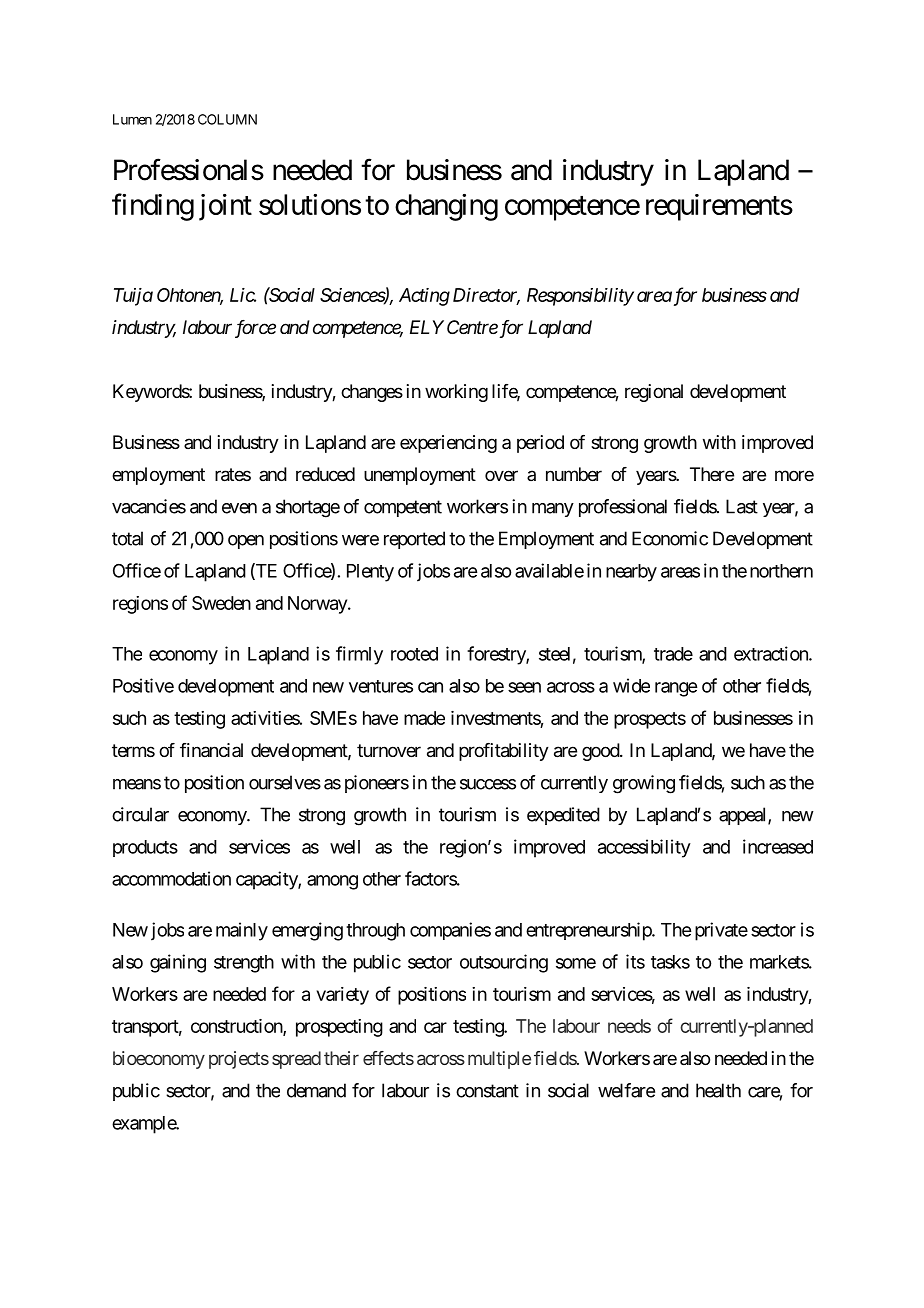 The width and height of the document is (924, 1308). I want to click on There, so click(712, 474).
